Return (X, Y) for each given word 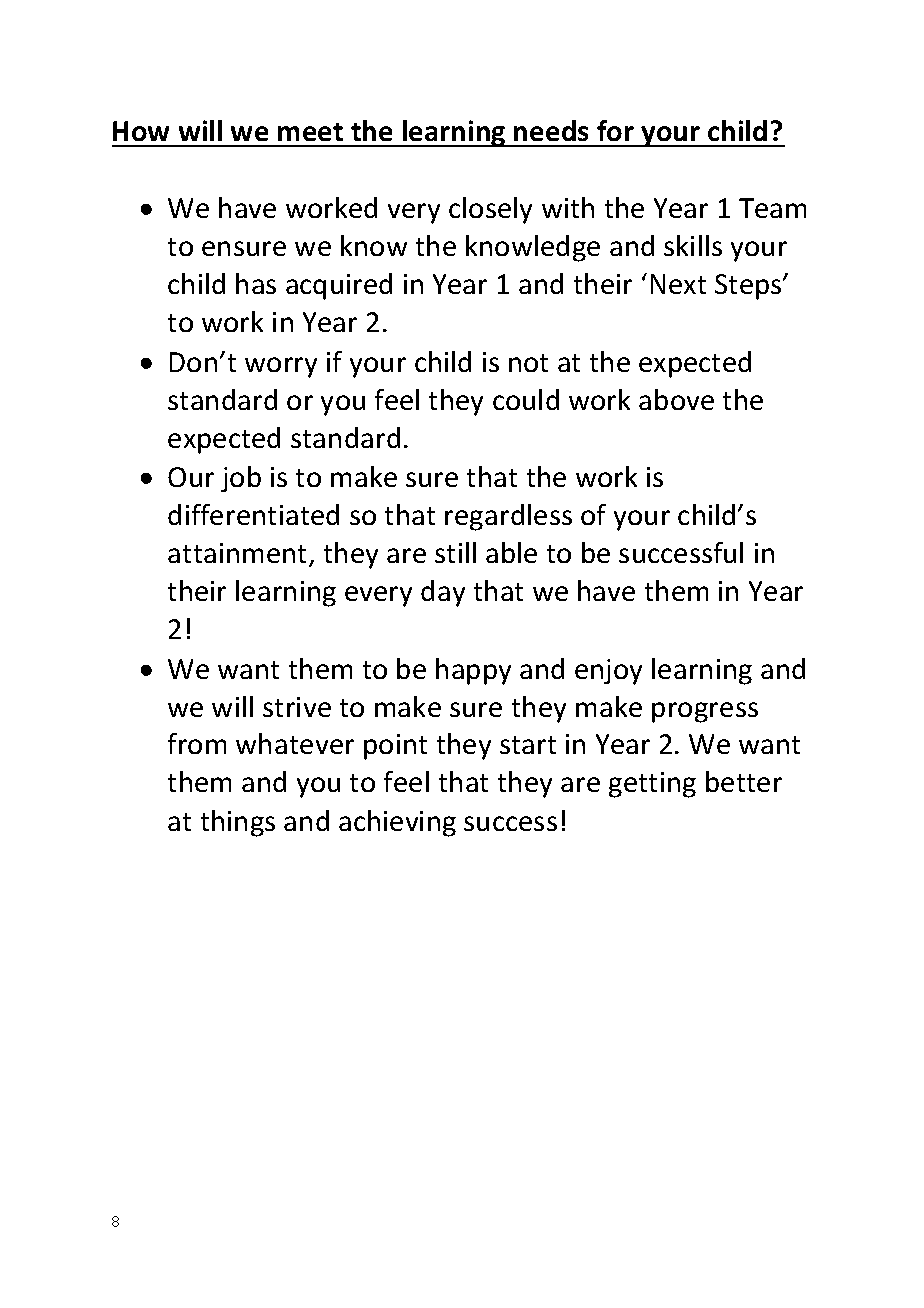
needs (551, 130)
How (141, 131)
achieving (397, 823)
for (615, 130)
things (238, 823)
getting (652, 785)
